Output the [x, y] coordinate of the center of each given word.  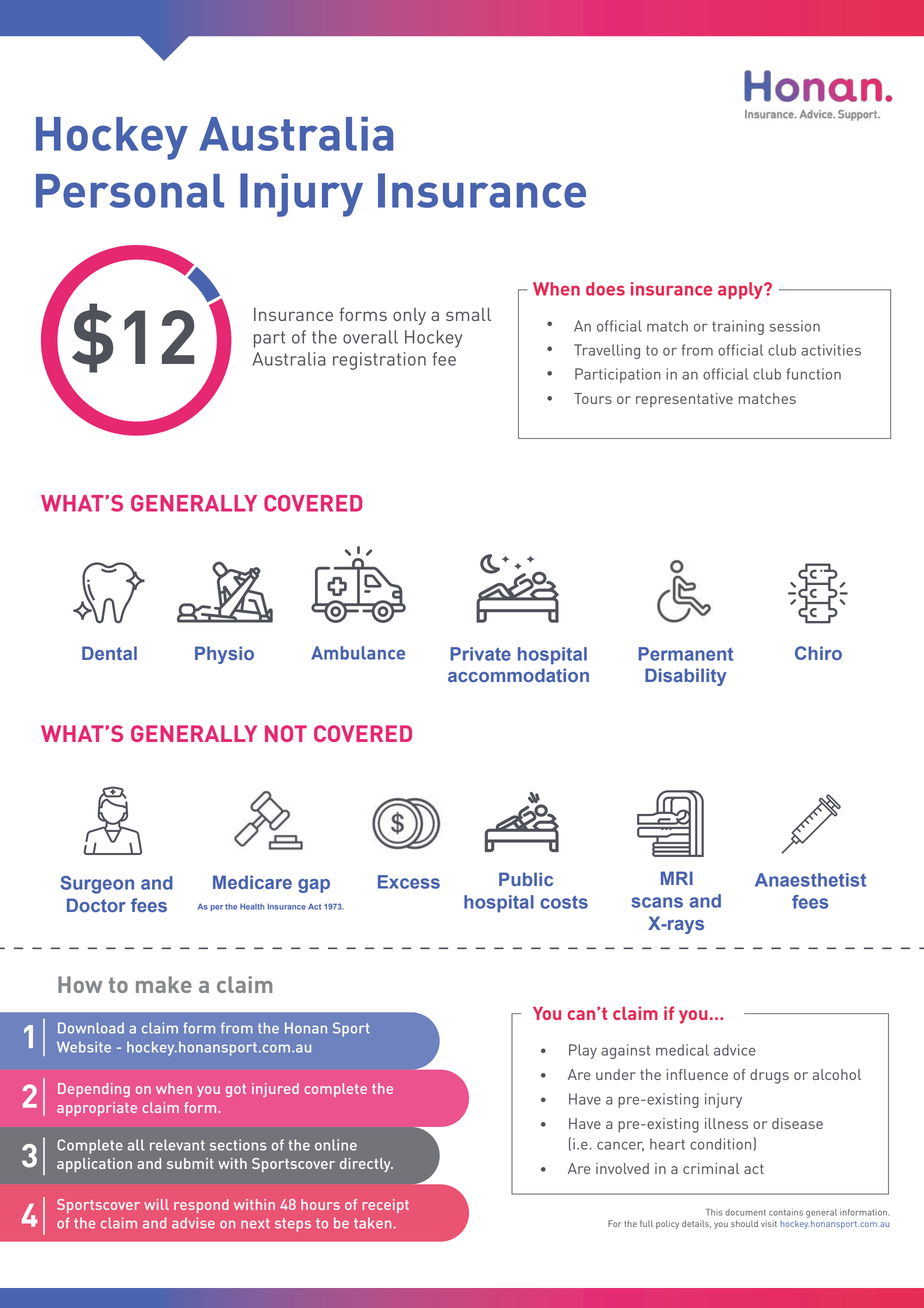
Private [480, 654]
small [468, 314]
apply [741, 290]
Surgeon [97, 885]
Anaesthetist [810, 880]
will [156, 1204]
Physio [224, 655]
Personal [130, 191]
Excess [409, 882]
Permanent [685, 654]
